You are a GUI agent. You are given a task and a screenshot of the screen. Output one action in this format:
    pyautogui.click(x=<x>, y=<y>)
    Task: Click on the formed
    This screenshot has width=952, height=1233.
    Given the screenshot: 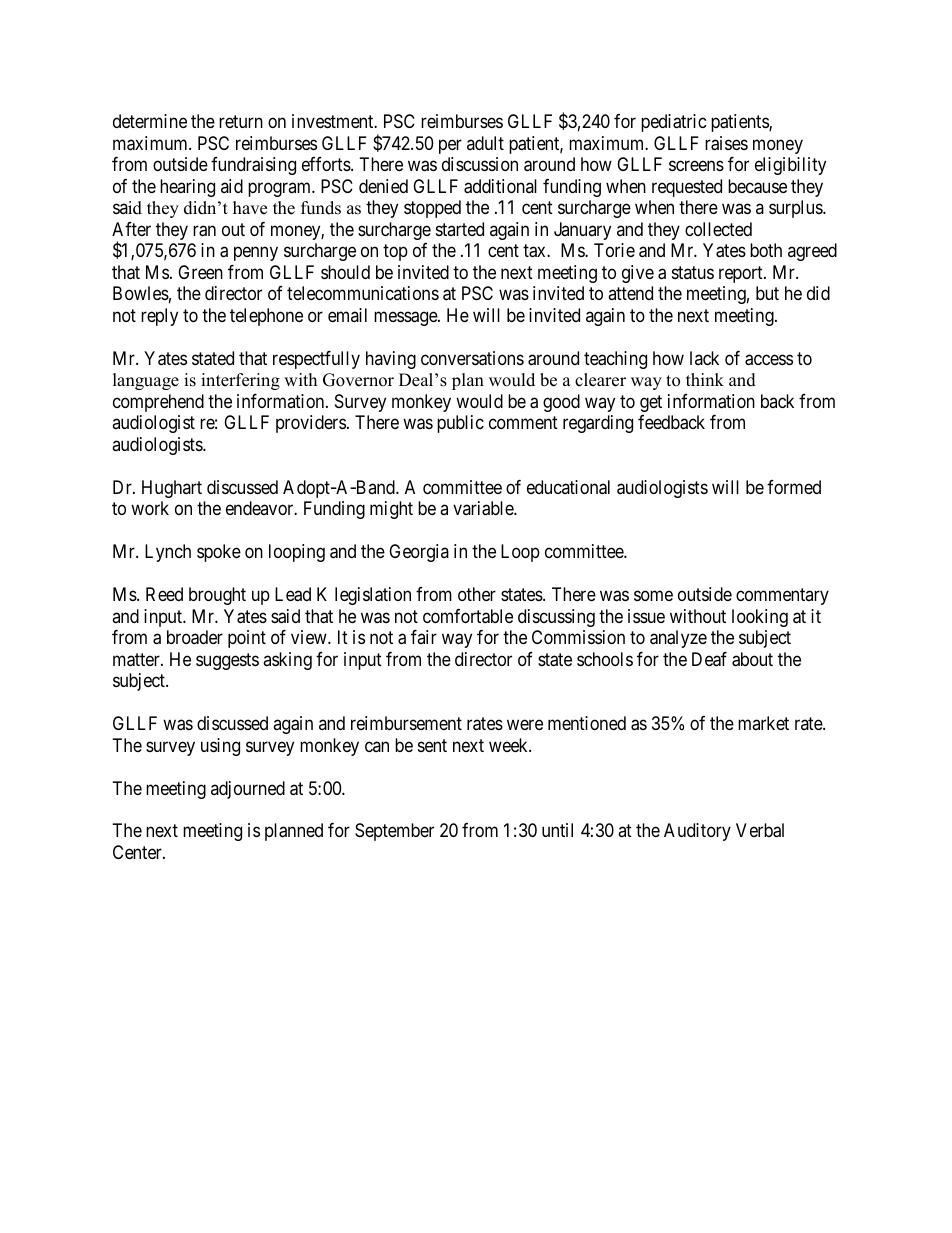 What is the action you would take?
    pyautogui.click(x=794, y=487)
